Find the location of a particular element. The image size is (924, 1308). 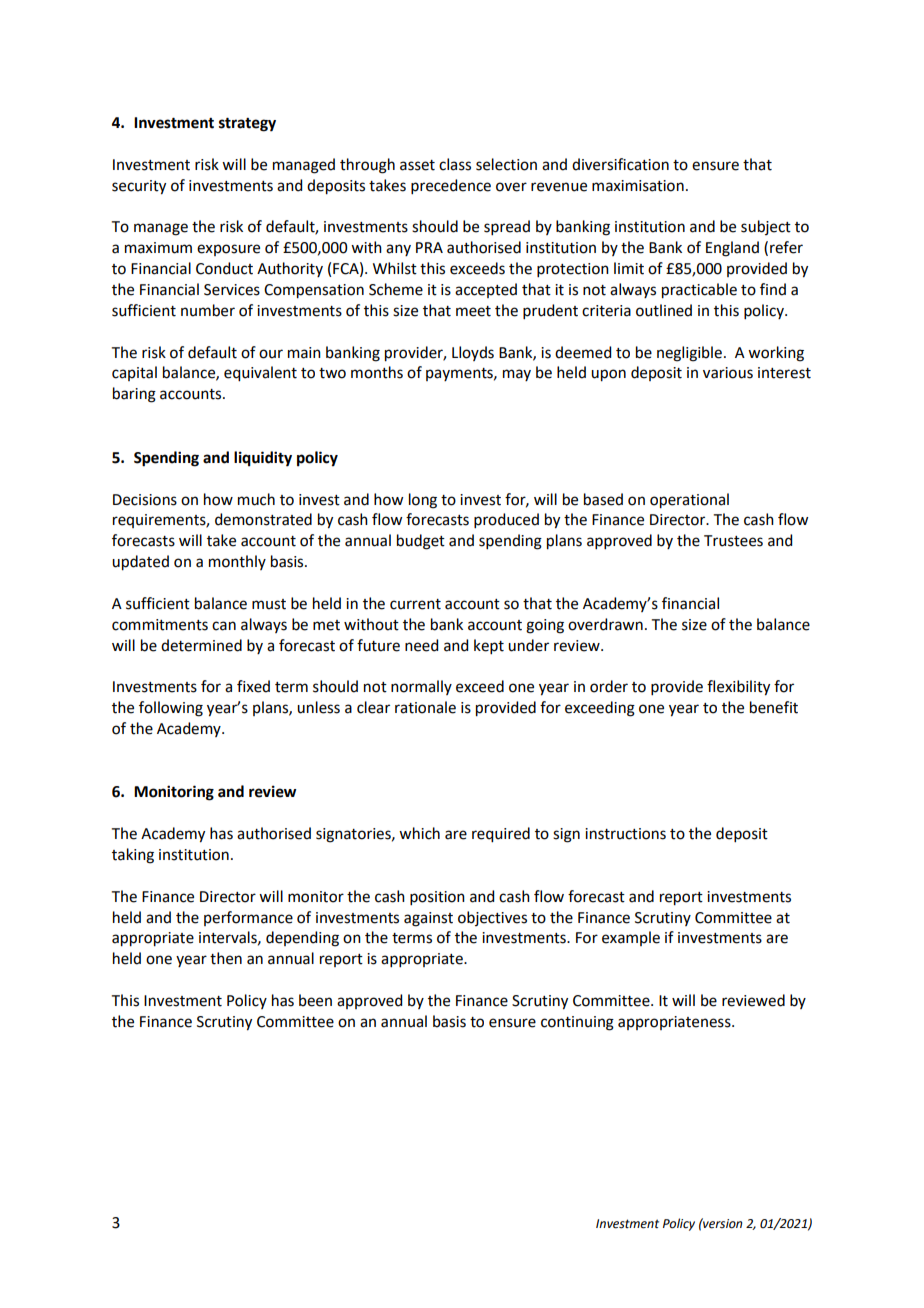

against is located at coordinates (428, 919).
